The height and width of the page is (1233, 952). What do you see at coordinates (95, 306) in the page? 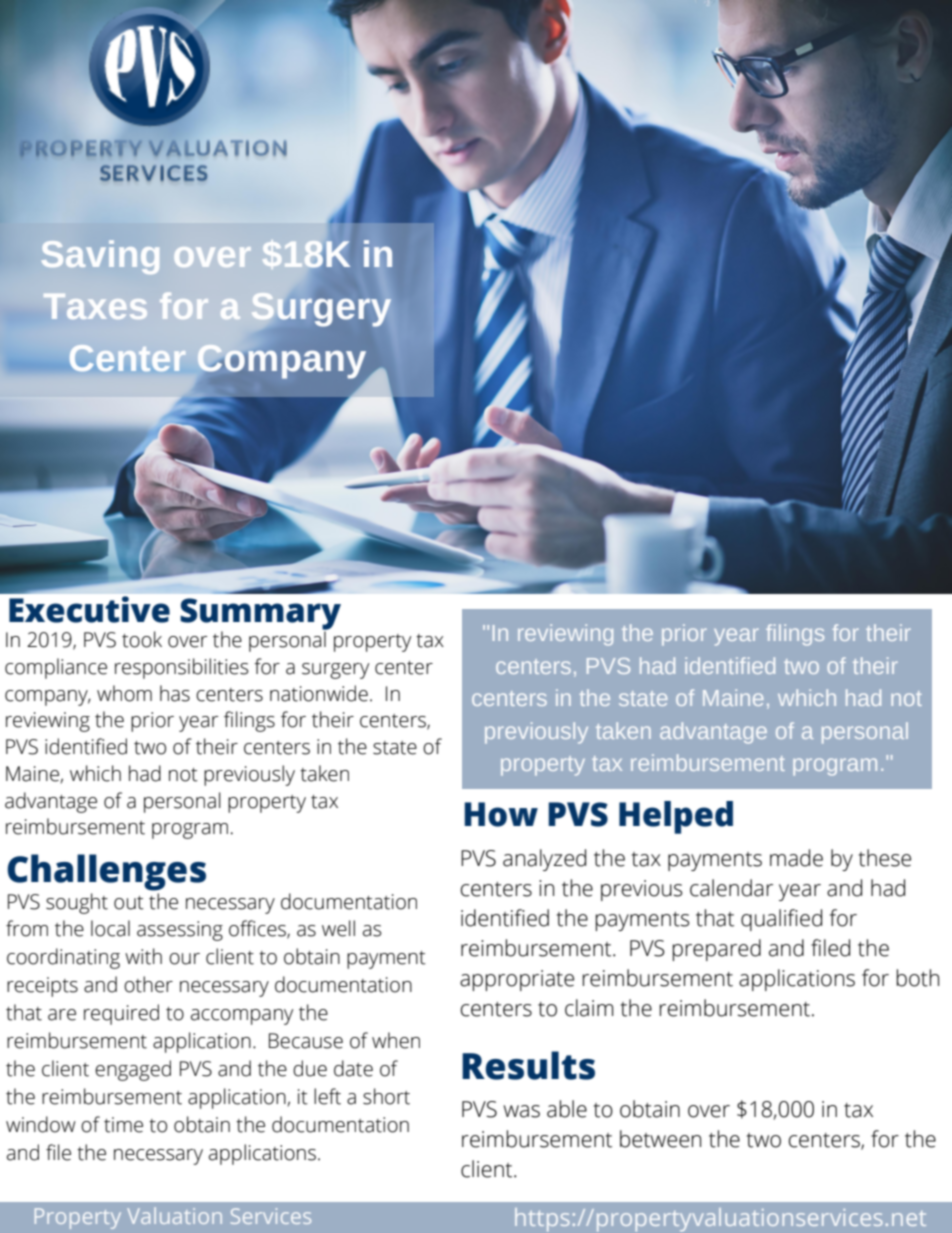
I see `Taxes` at bounding box center [95, 306].
